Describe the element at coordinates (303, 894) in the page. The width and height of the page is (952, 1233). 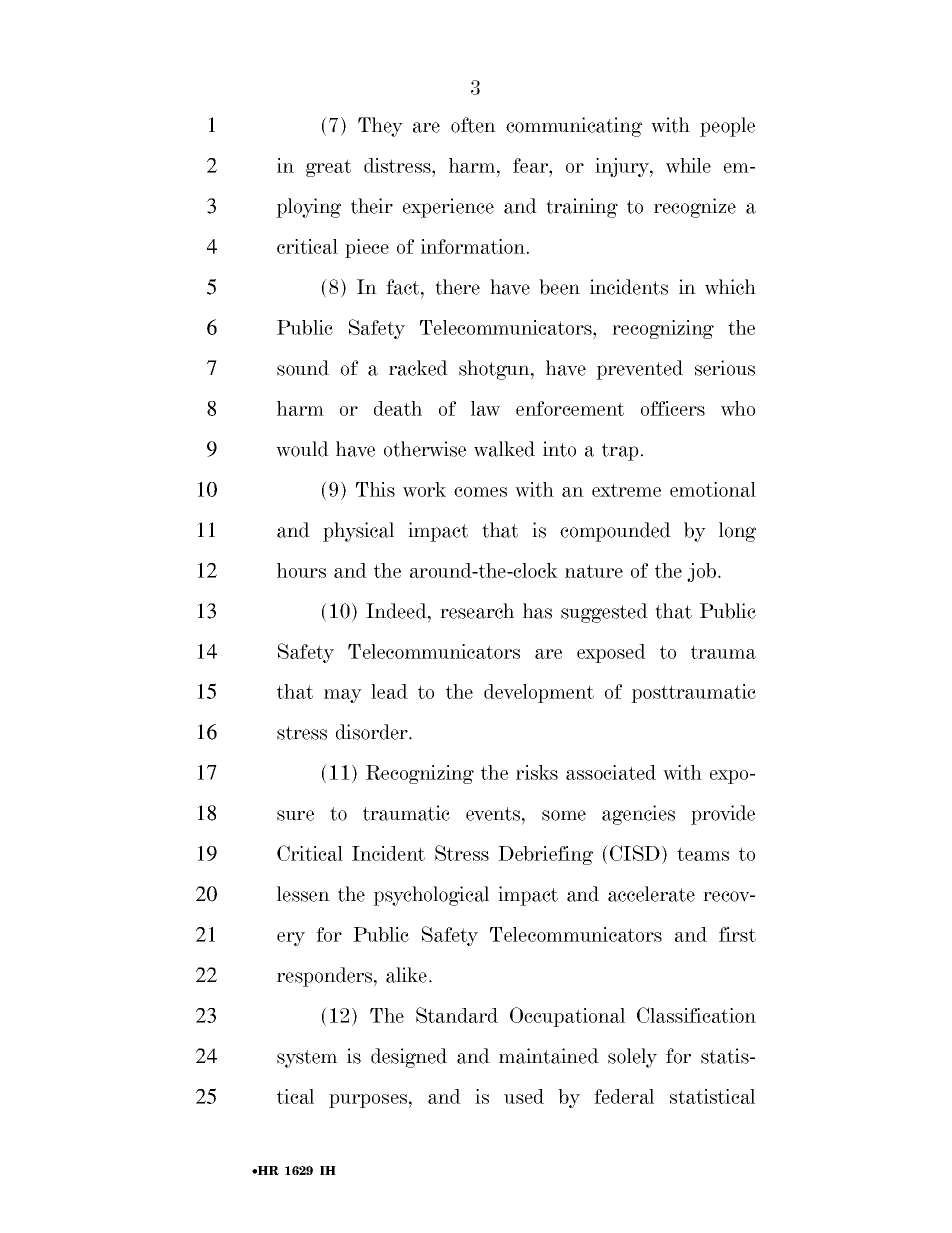
I see `lessen` at that location.
